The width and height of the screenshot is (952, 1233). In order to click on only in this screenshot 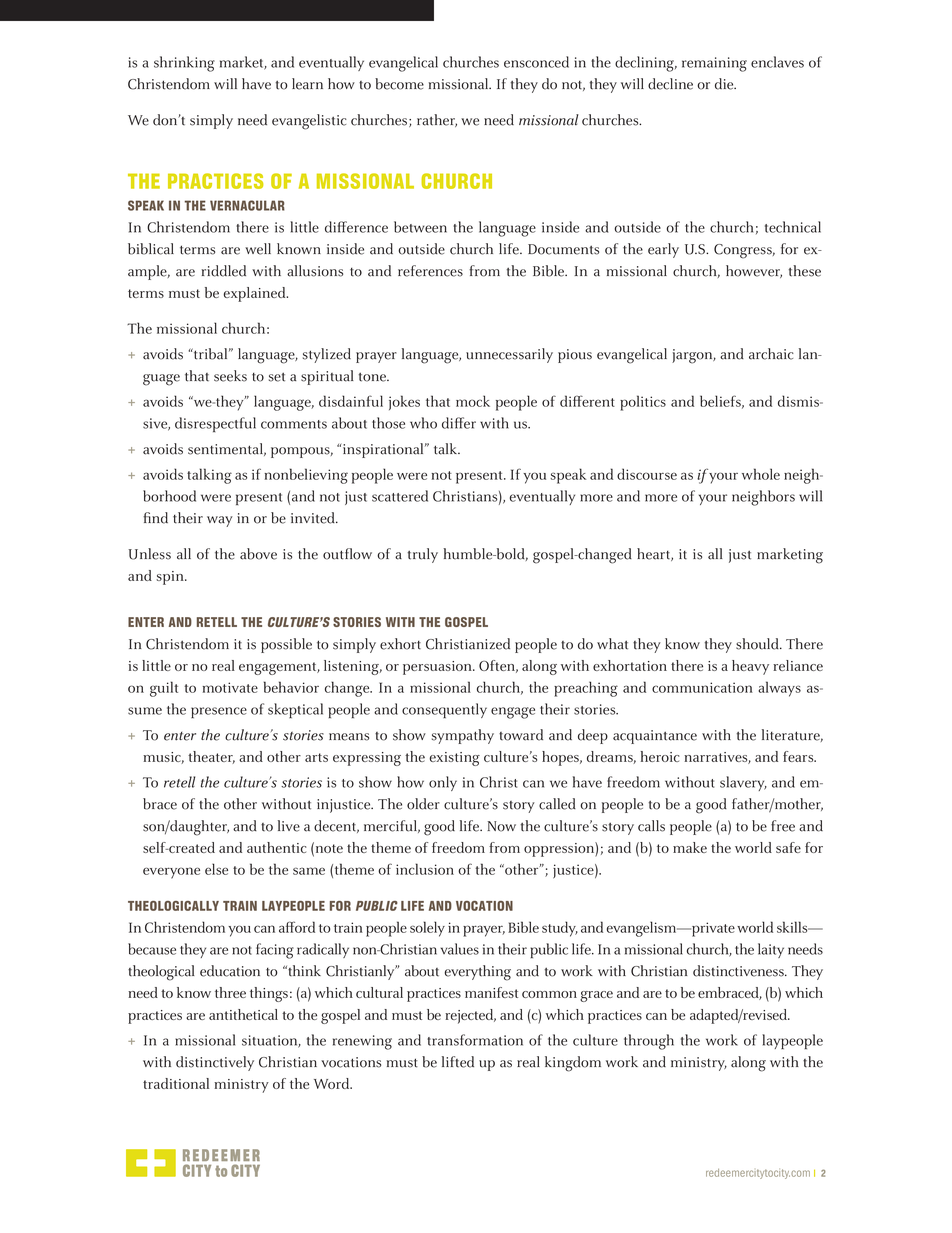, I will do `click(443, 783)`.
